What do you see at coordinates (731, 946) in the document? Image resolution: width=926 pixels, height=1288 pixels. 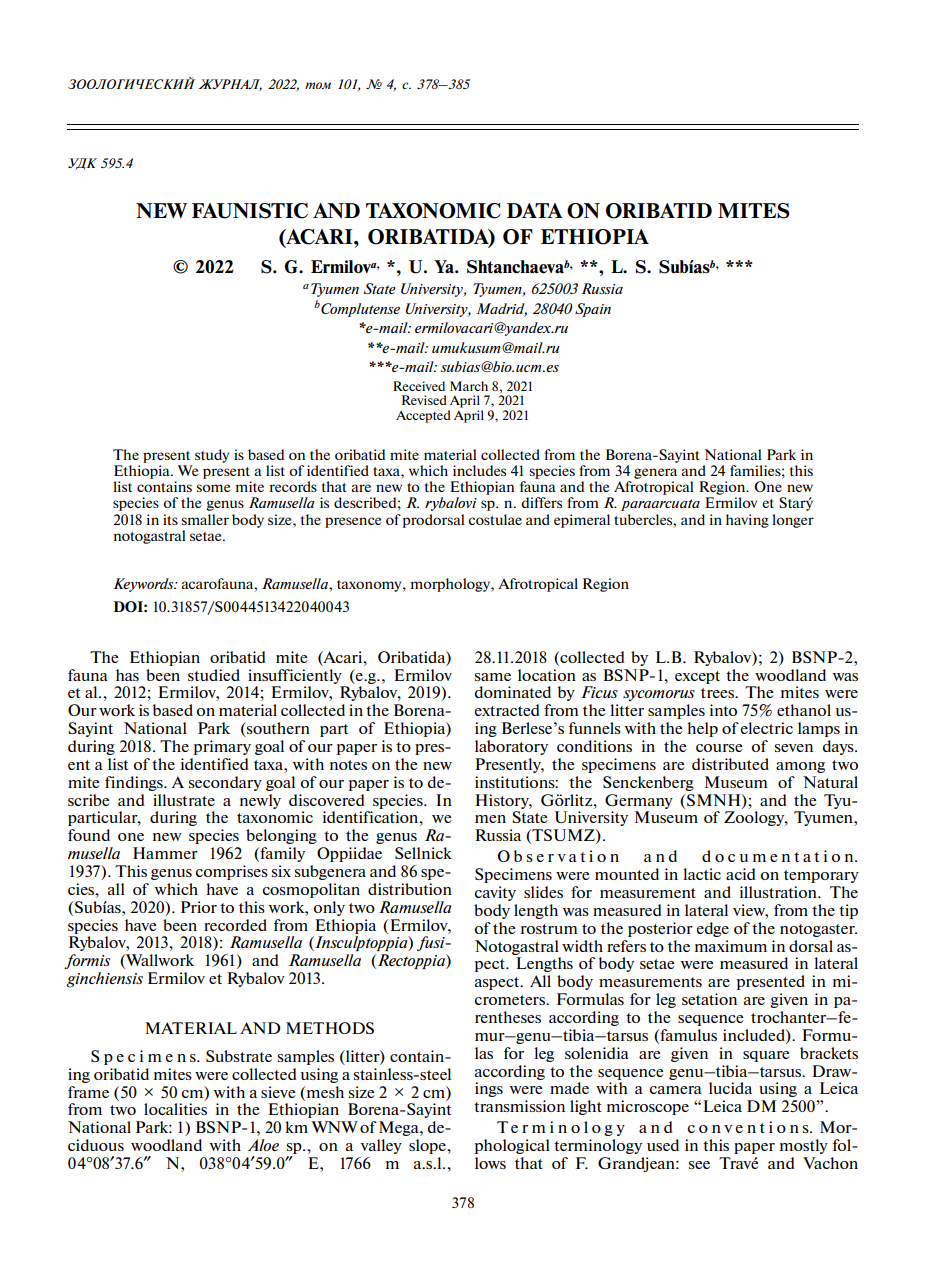 I see `maximum` at bounding box center [731, 946].
